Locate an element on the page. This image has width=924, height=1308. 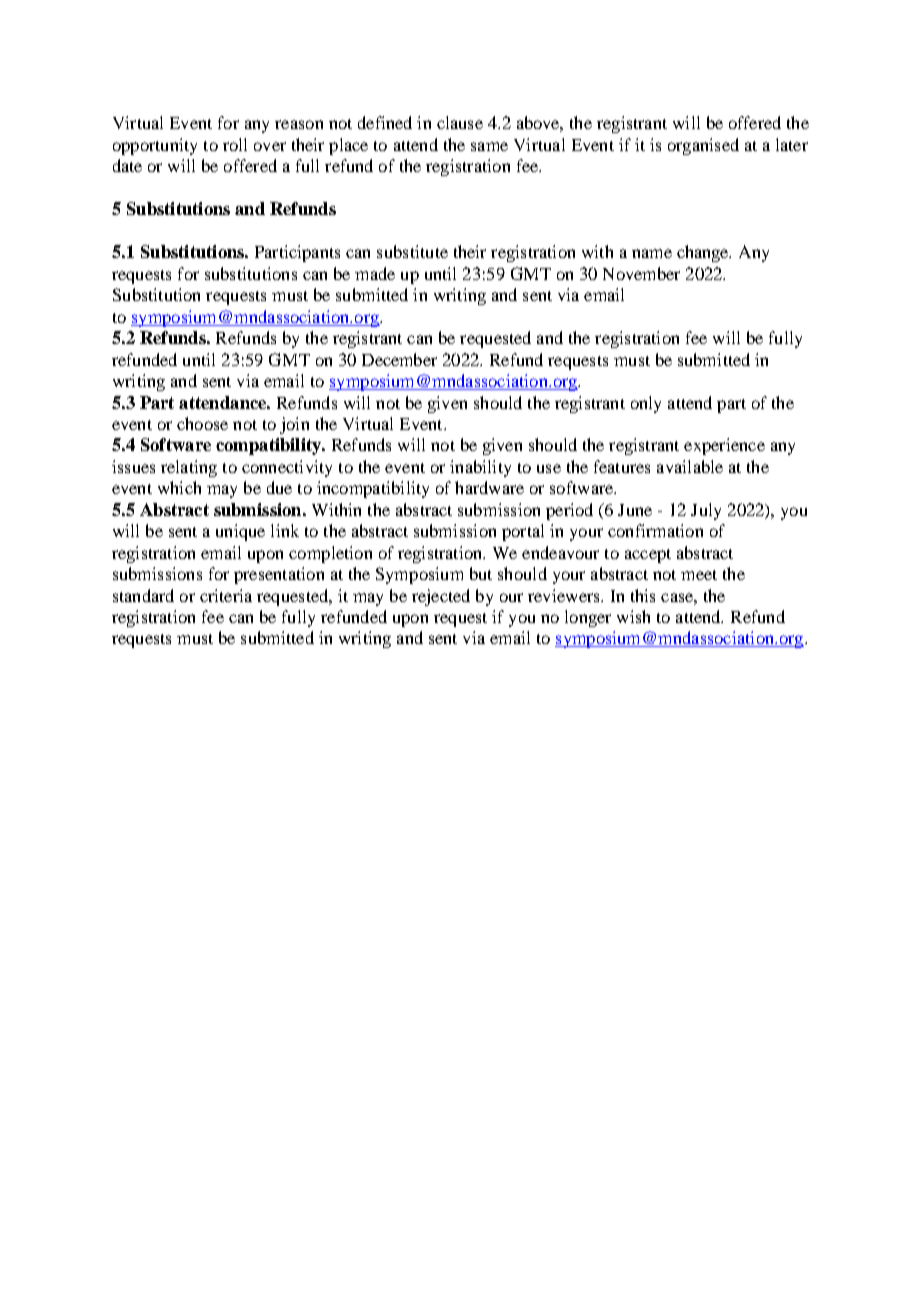
criteria is located at coordinates (226, 595).
